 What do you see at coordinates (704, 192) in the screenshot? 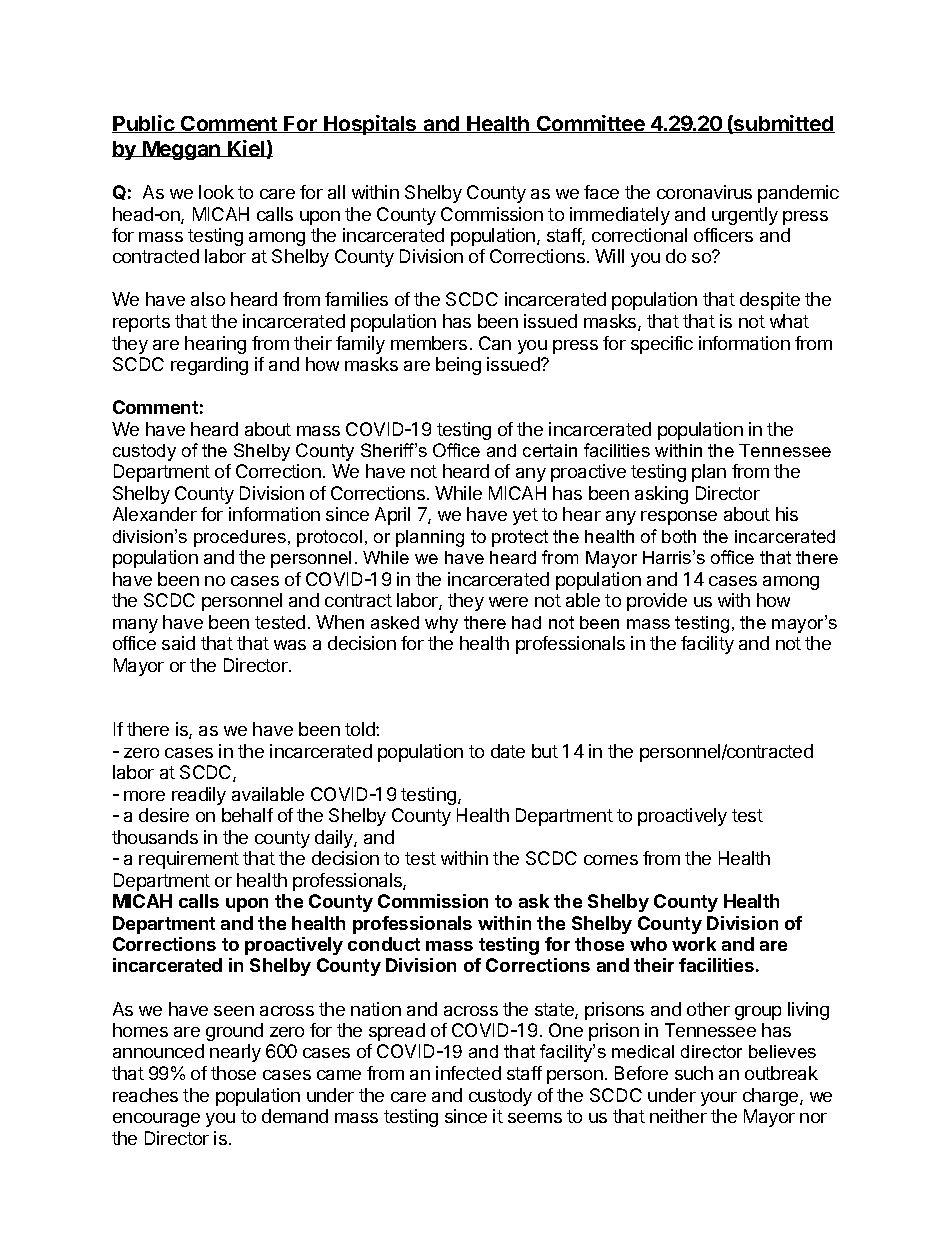
I see `coronavirus` at bounding box center [704, 192].
